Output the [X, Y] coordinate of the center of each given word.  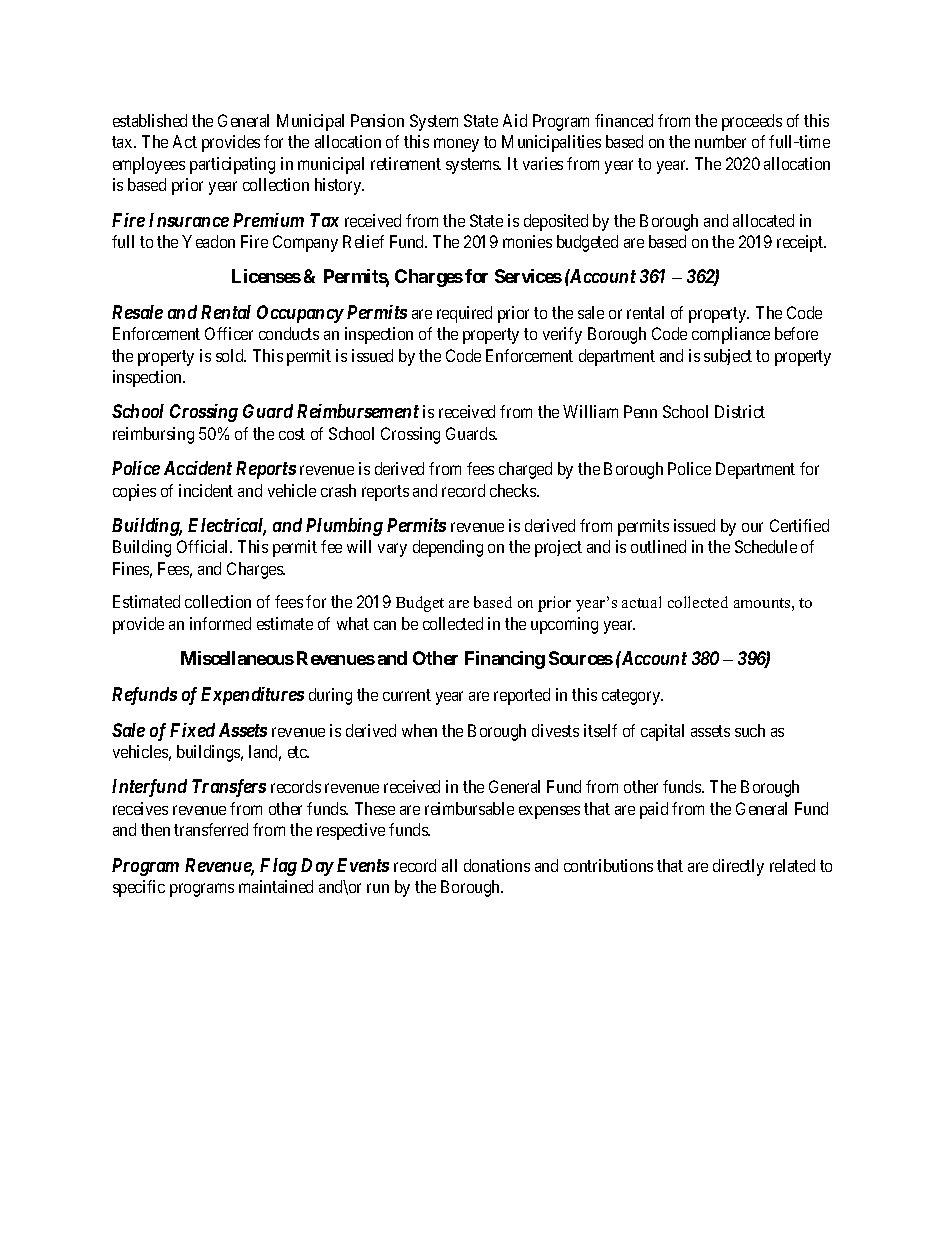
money [456, 145]
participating [232, 165]
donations [497, 865]
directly [738, 867]
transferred [211, 829]
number [720, 141]
